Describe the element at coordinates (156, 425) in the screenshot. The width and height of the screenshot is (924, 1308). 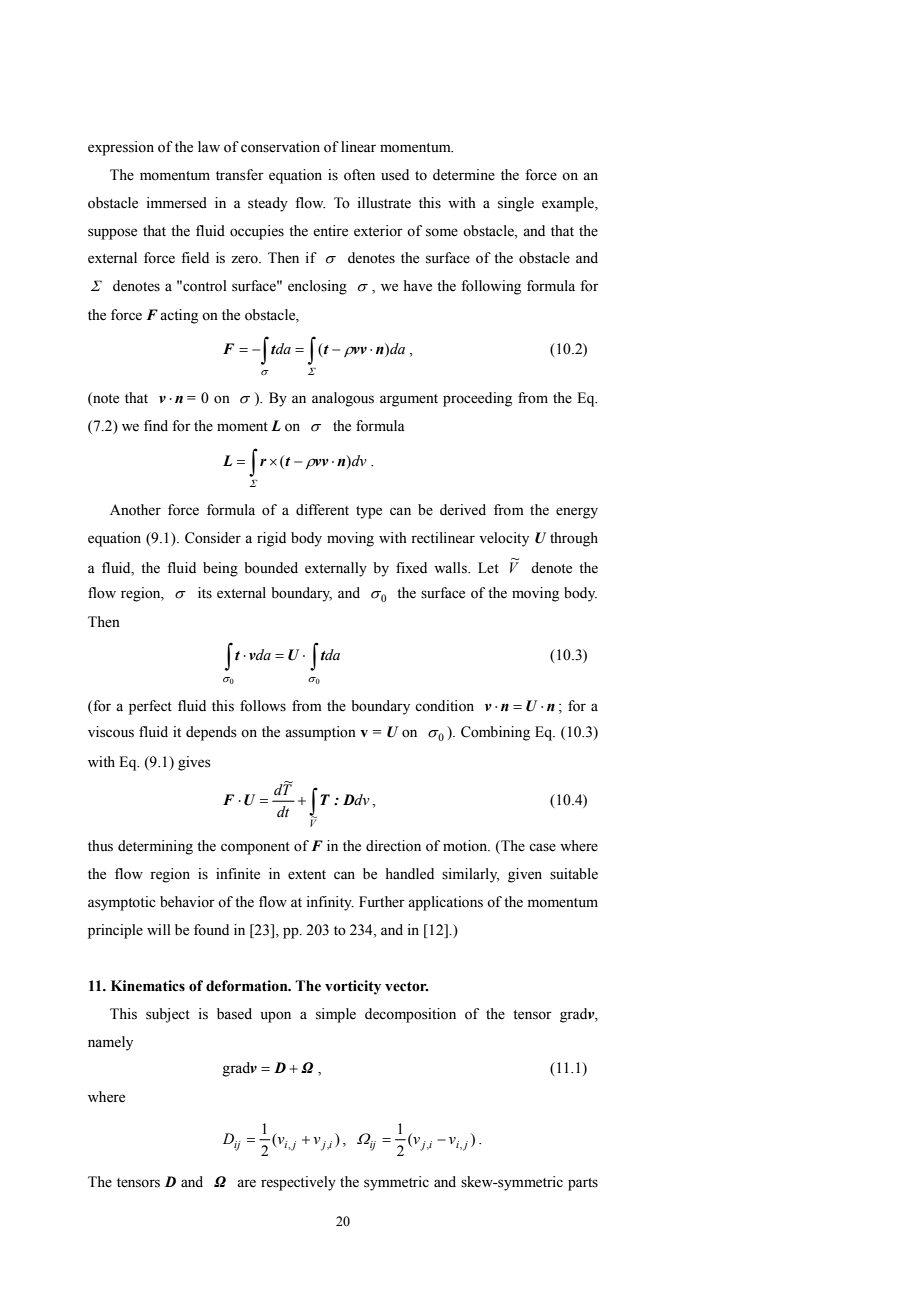
I see `find` at that location.
